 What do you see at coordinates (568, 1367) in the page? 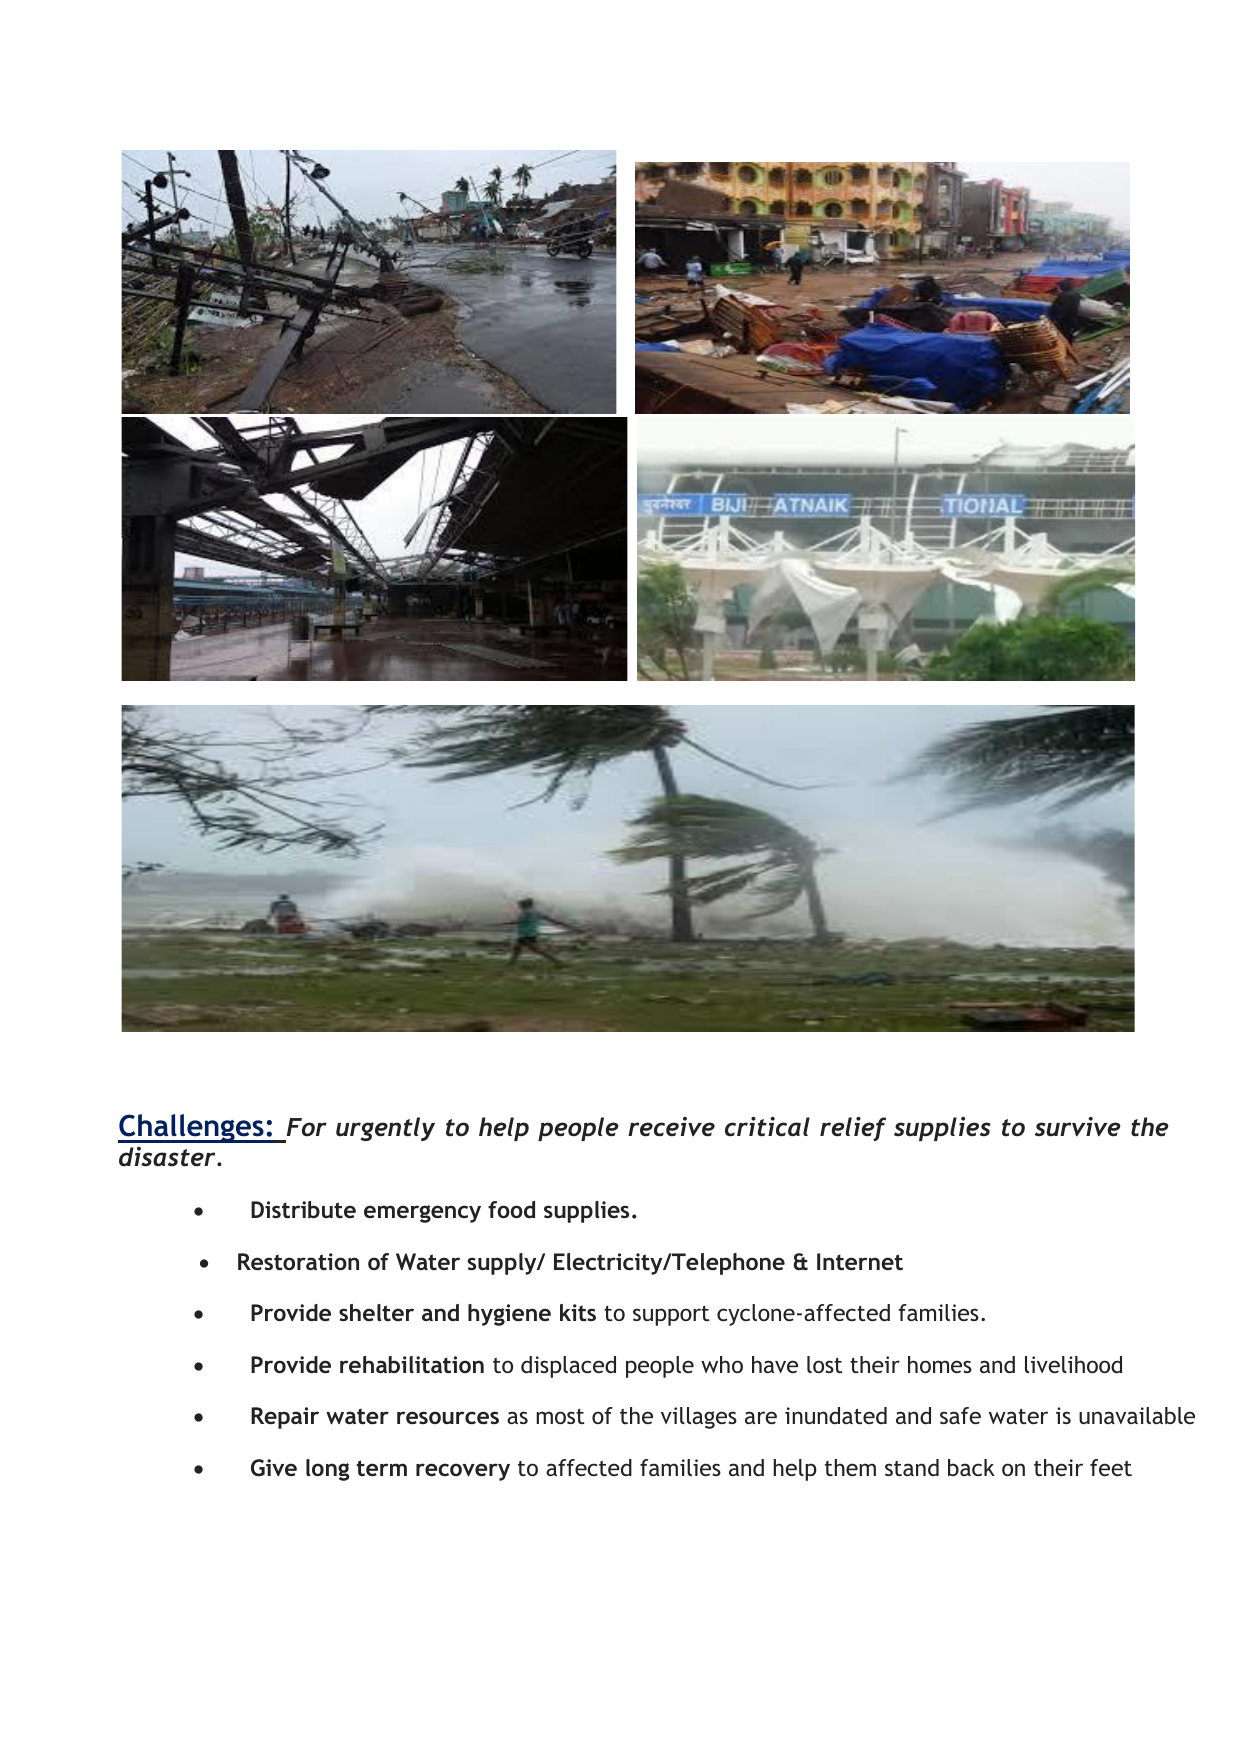
I see `displaced` at bounding box center [568, 1367].
